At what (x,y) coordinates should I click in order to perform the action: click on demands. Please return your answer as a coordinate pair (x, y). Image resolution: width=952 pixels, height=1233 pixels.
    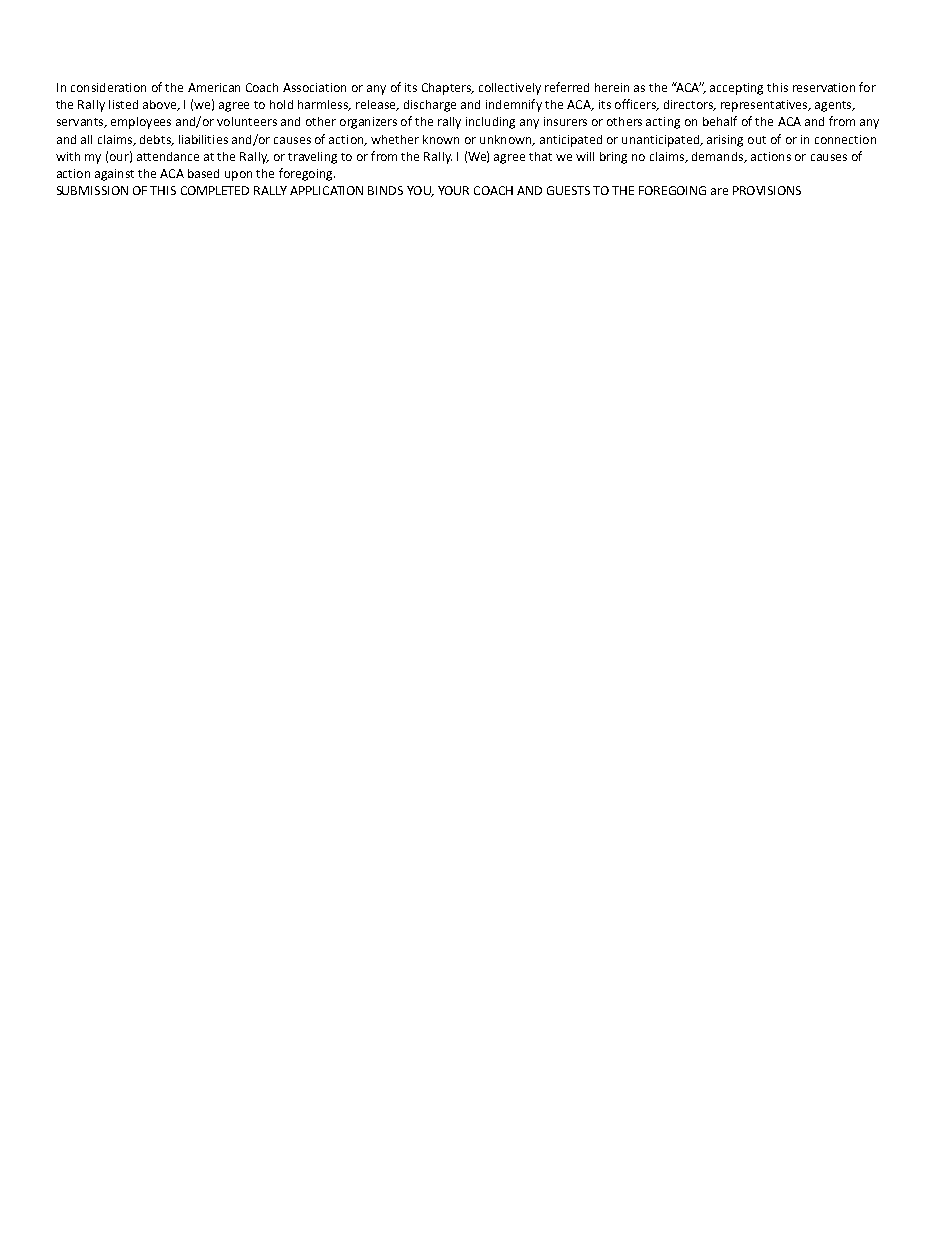
    Looking at the image, I should click on (719, 157).
